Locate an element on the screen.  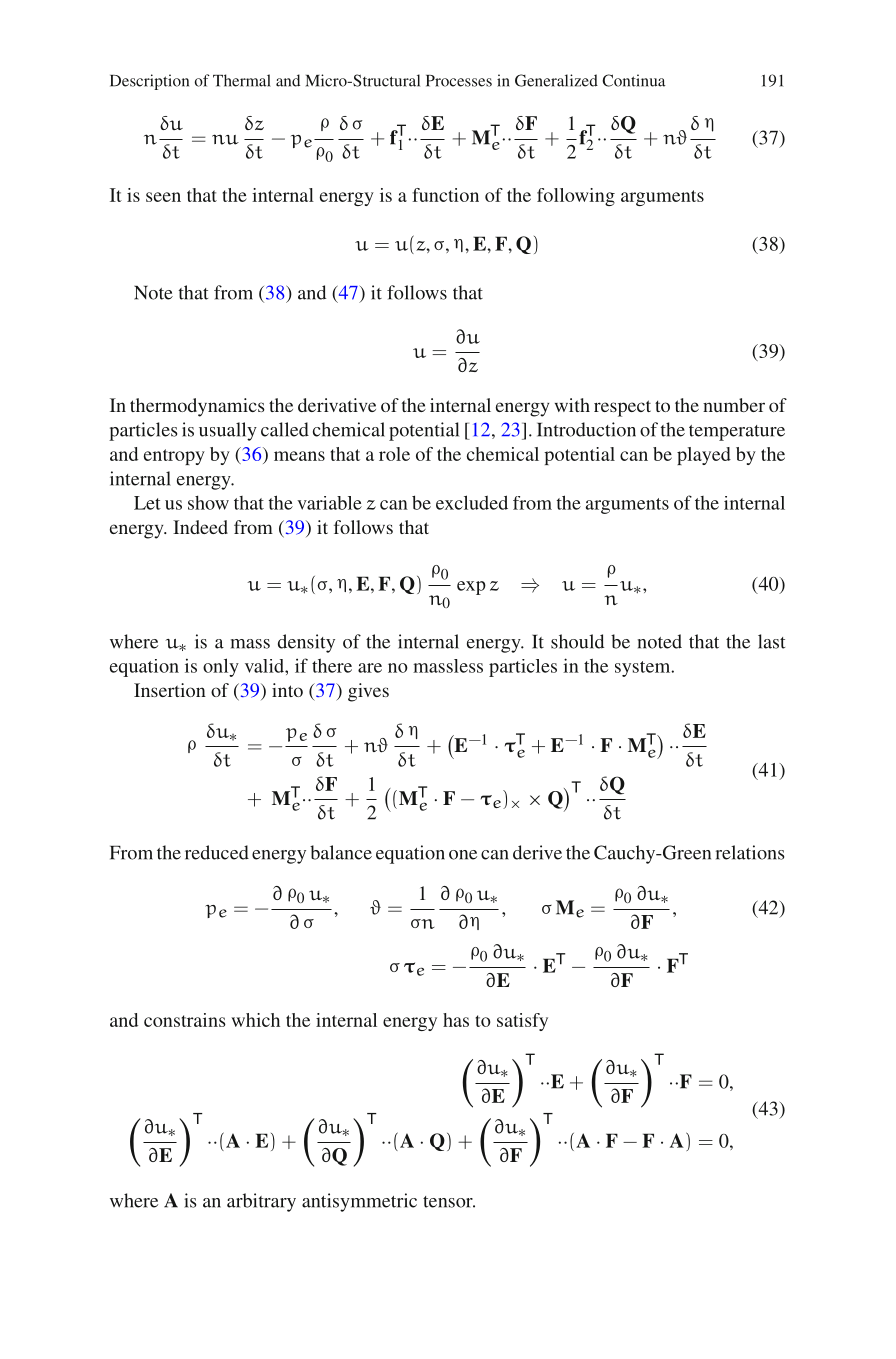
satisfy is located at coordinates (522, 1022).
